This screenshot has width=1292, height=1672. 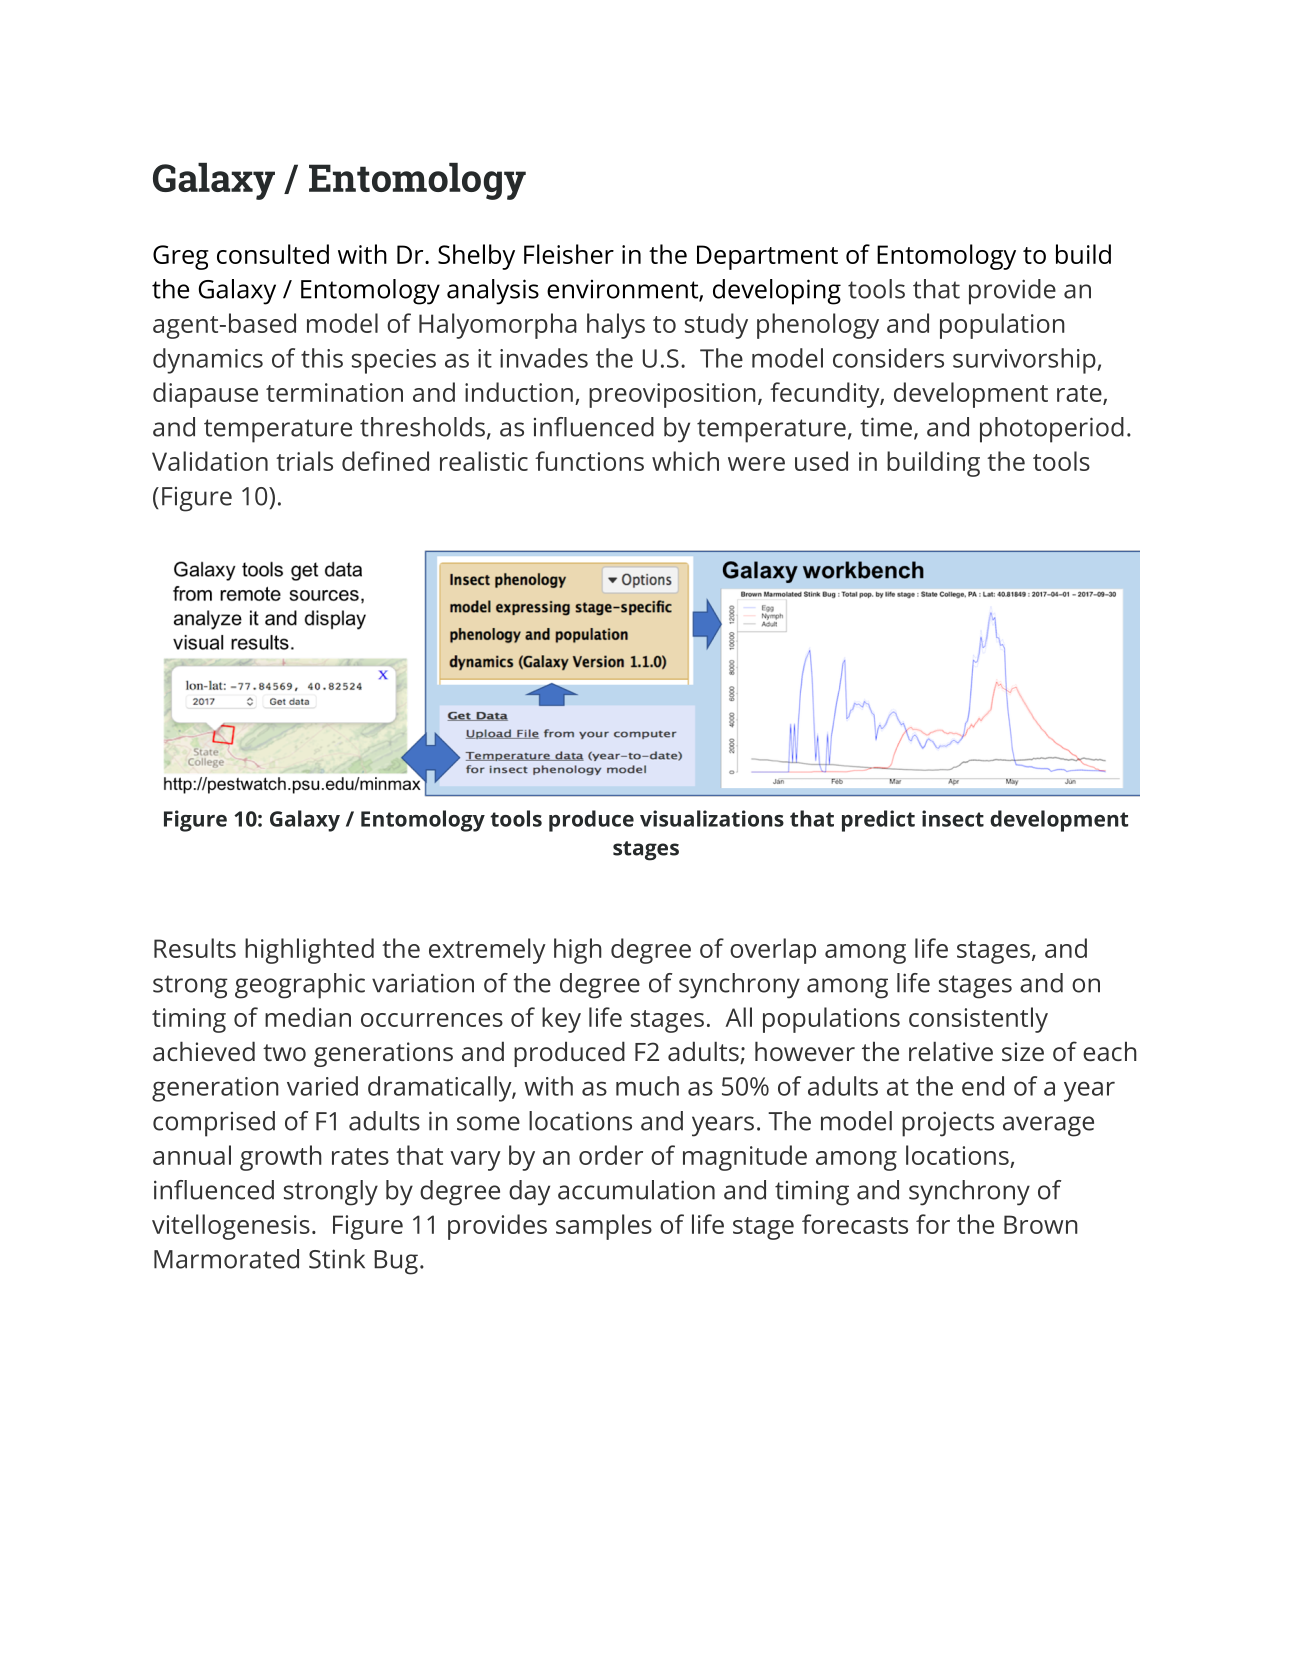 I want to click on key, so click(x=561, y=1020).
